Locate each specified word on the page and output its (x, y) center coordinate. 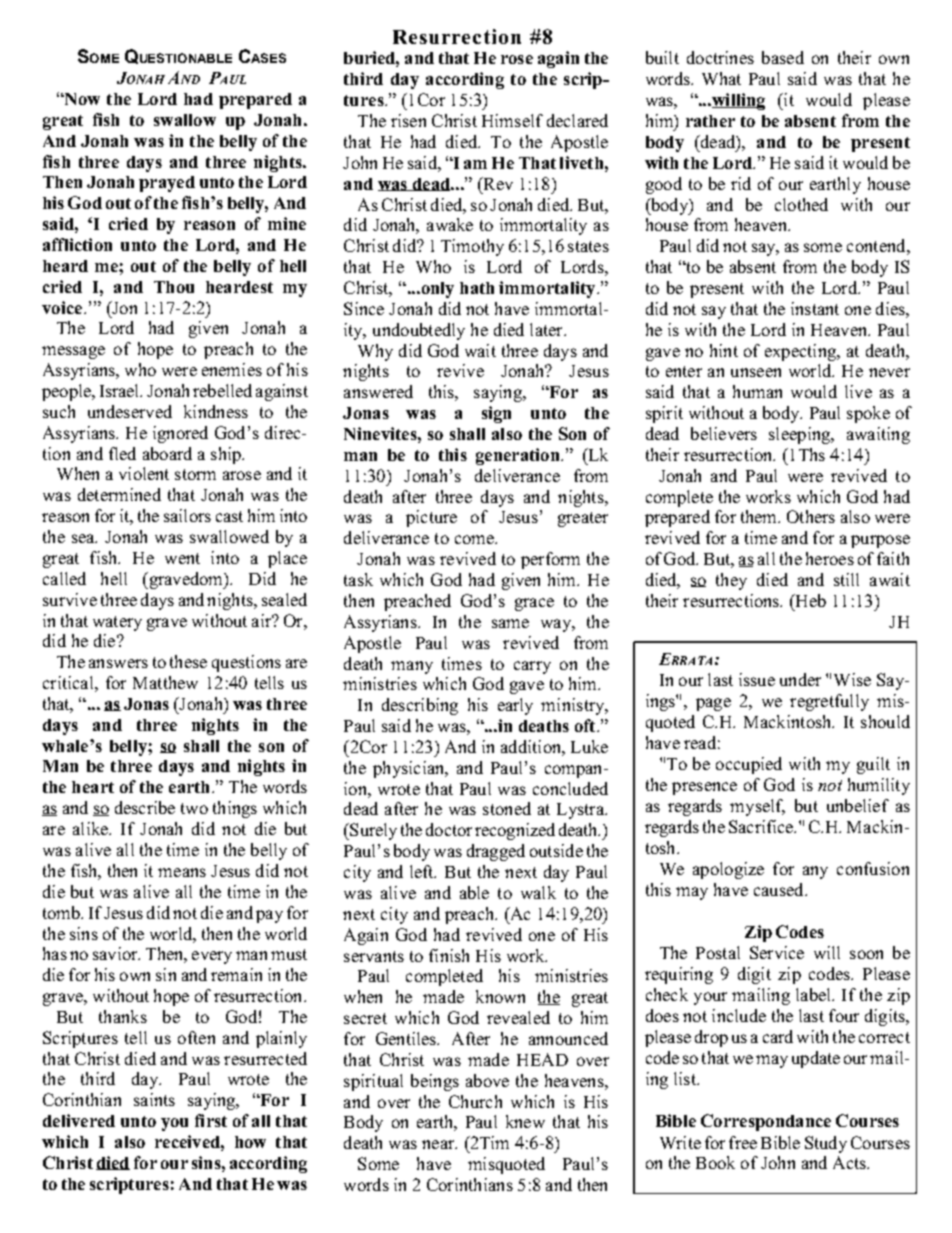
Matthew (165, 682)
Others (811, 516)
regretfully (829, 702)
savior (116, 953)
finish (449, 955)
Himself (512, 120)
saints (154, 1099)
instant (815, 308)
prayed (167, 184)
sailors (187, 515)
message (73, 352)
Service (777, 952)
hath (477, 288)
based (783, 57)
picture (431, 518)
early (515, 706)
